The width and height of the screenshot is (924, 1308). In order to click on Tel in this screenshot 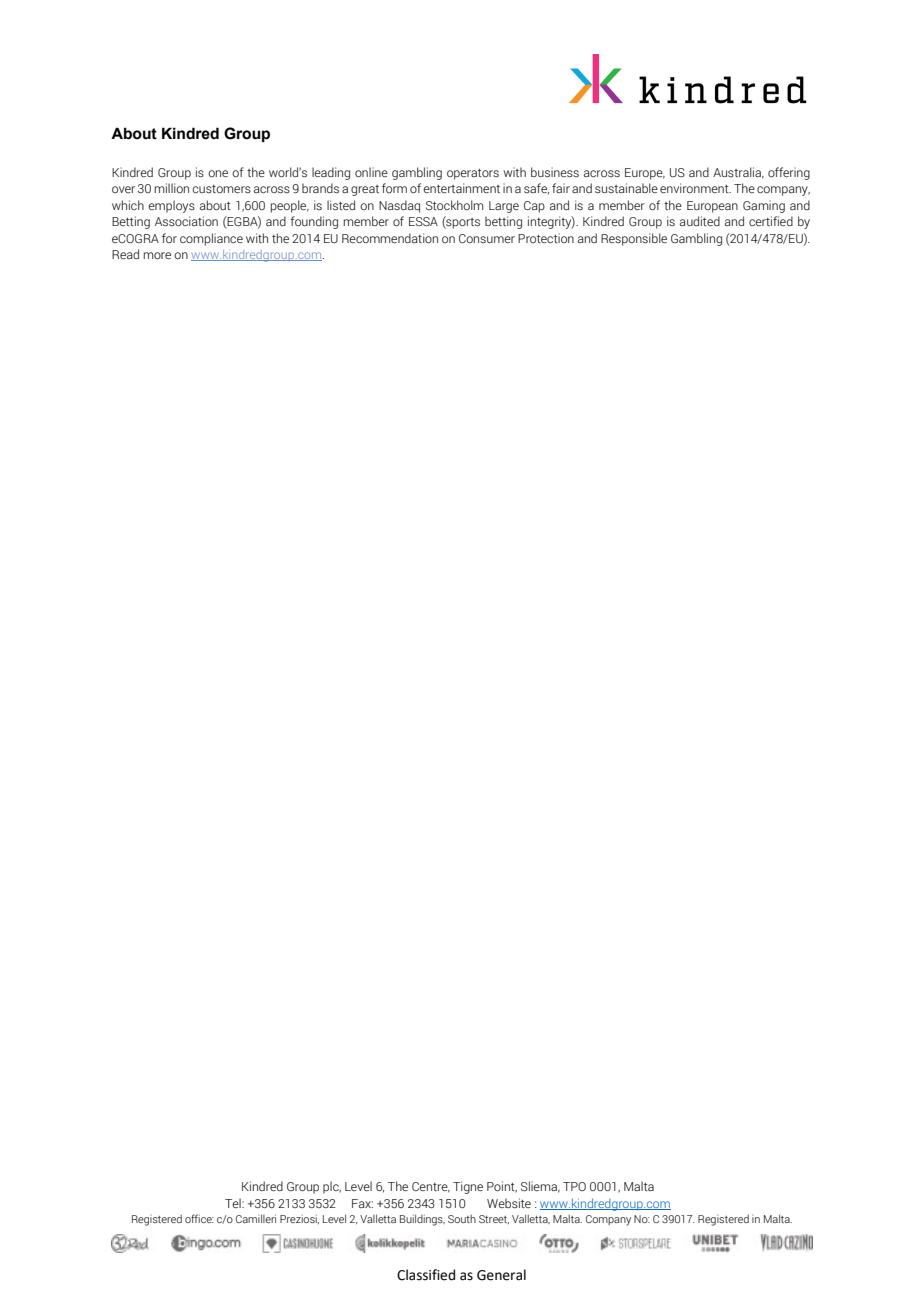, I will do `click(234, 1203)`.
